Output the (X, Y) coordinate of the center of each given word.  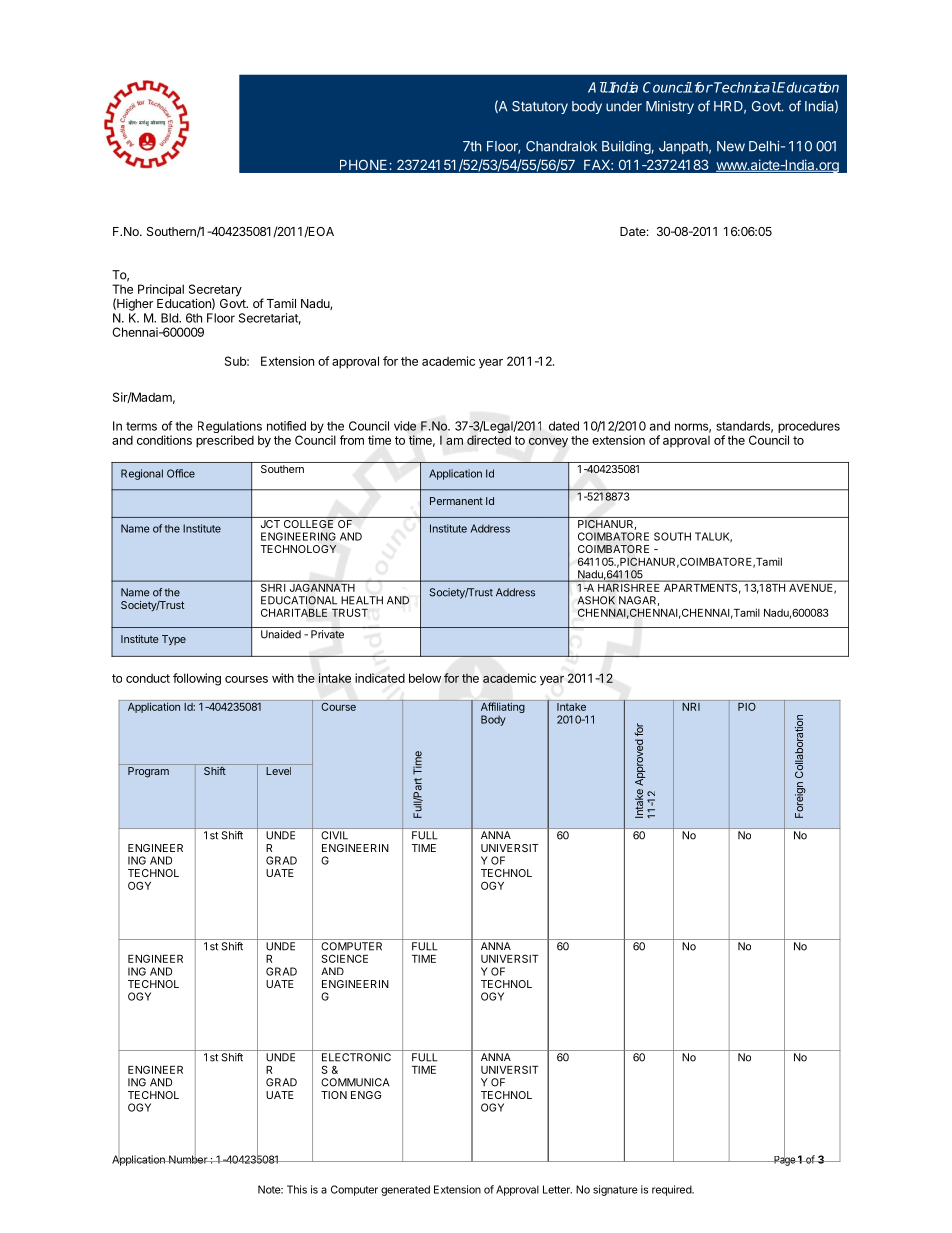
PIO (747, 705)
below (425, 678)
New (731, 146)
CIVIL (334, 835)
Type (174, 640)
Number (188, 1158)
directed (489, 440)
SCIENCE (345, 958)
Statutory (540, 107)
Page (784, 1160)
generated (405, 1190)
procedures (809, 427)
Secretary (215, 291)
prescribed (225, 441)
